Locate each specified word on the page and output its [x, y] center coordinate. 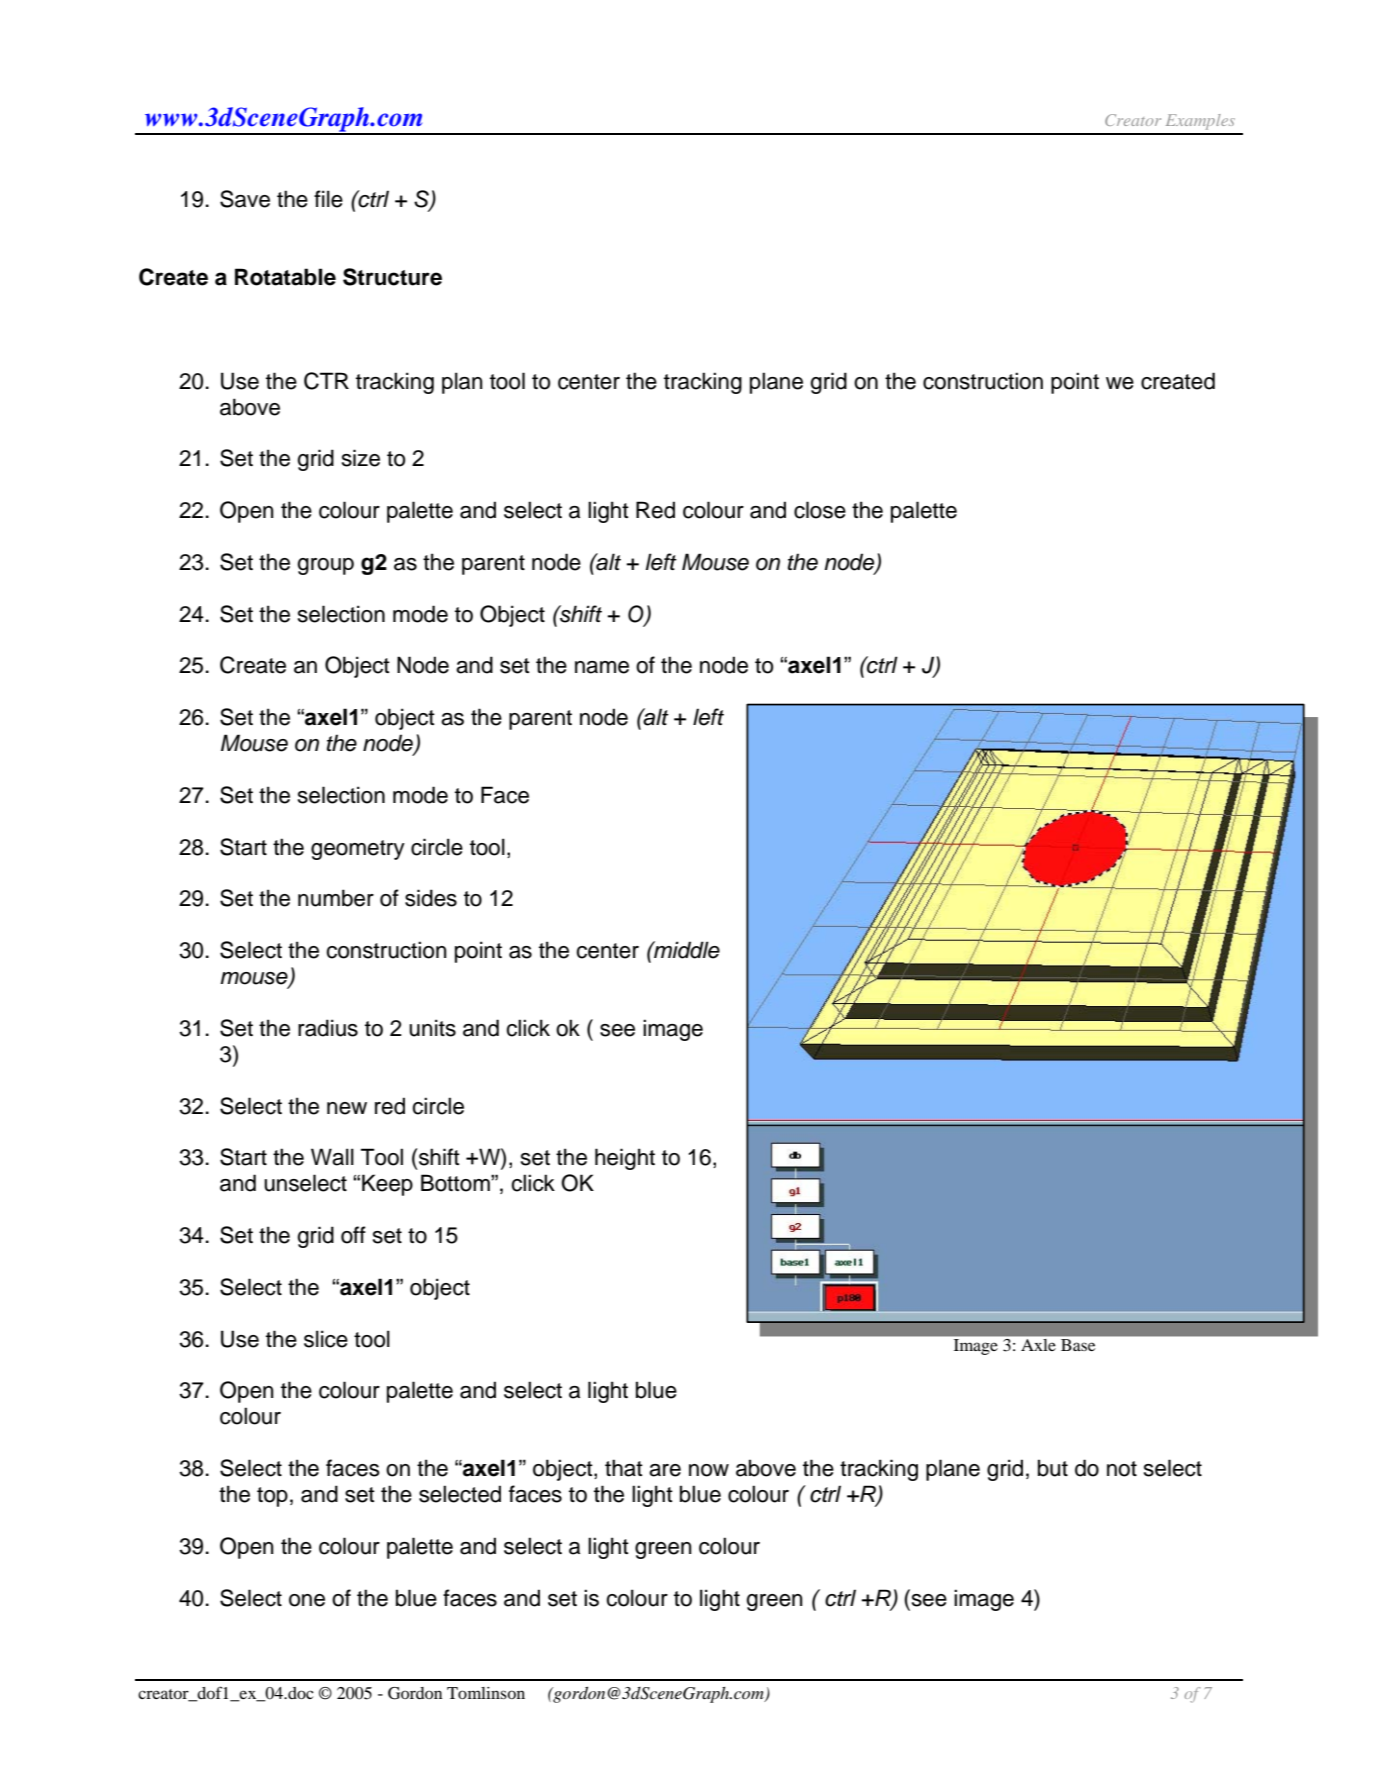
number [336, 898]
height [625, 1159]
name [602, 667]
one [307, 1600]
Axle [1038, 1345]
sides [431, 898]
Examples [1200, 122]
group [325, 566]
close [820, 510]
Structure [392, 277]
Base [1078, 1345]
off [353, 1235]
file [328, 199]
